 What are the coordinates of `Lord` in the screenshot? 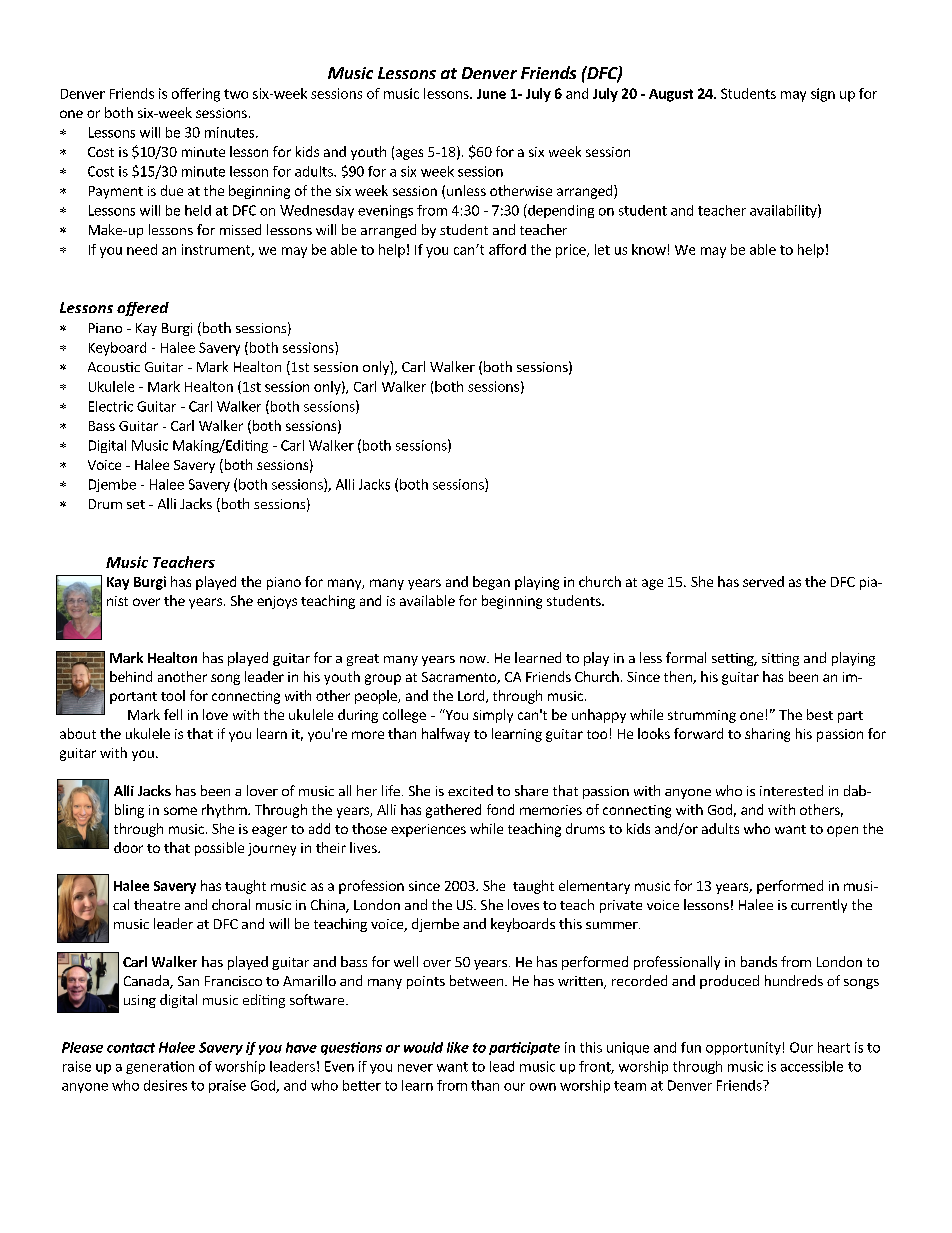 It's located at (472, 696).
